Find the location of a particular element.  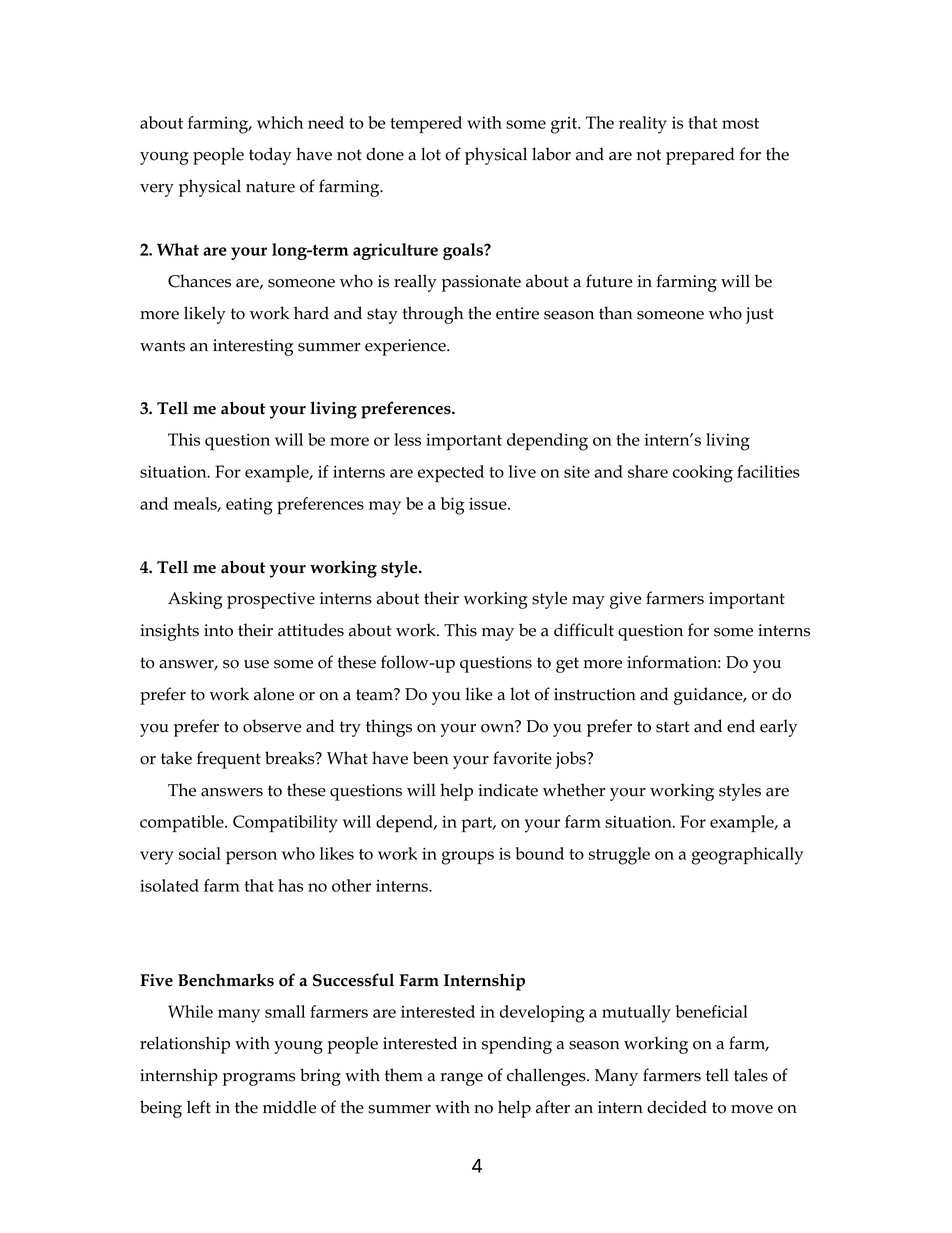

groups is located at coordinates (468, 858).
